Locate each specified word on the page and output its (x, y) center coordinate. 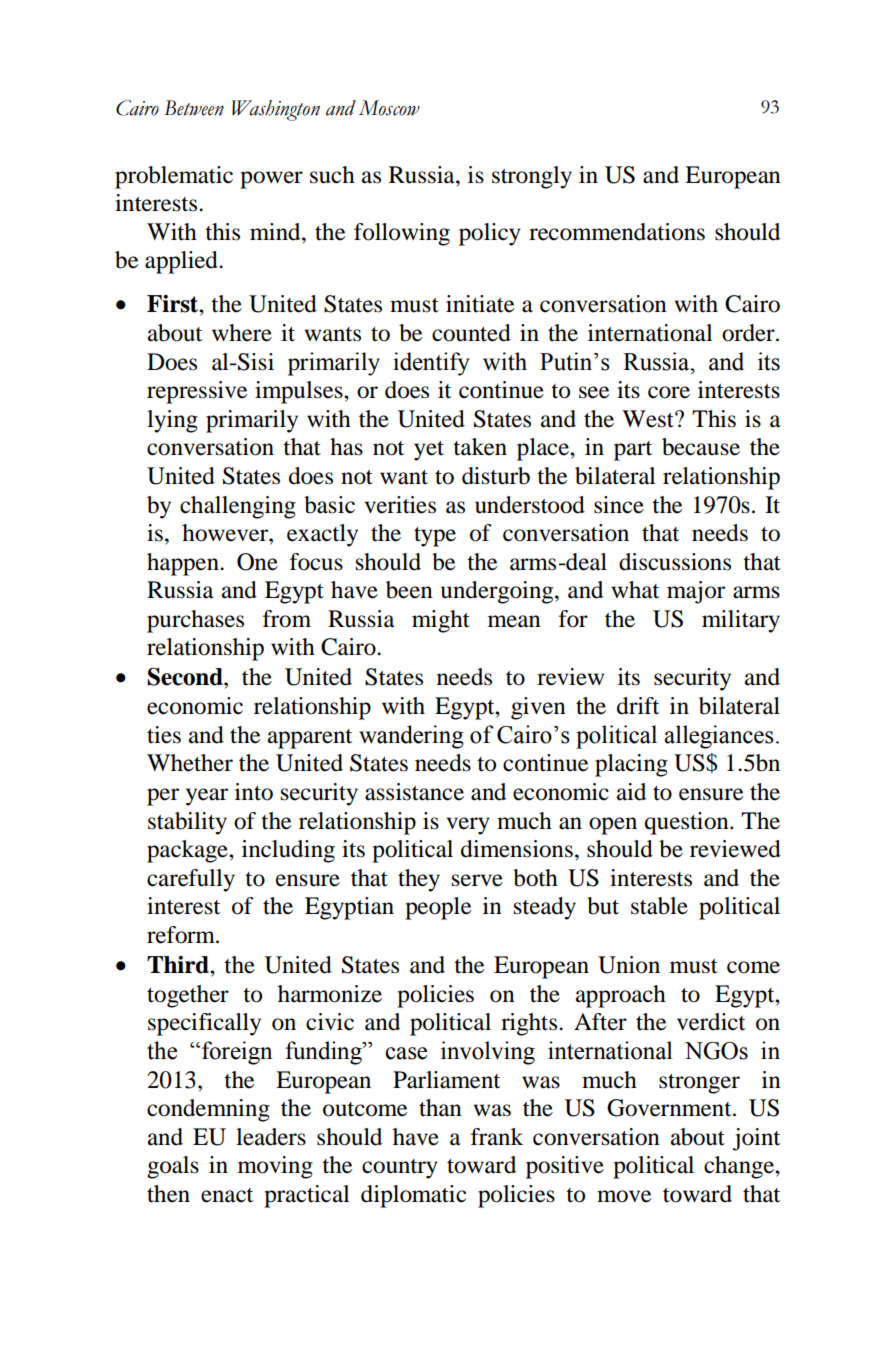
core (669, 392)
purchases (195, 621)
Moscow (389, 108)
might (441, 621)
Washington (276, 110)
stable (659, 906)
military (741, 621)
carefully (191, 880)
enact (227, 1195)
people (438, 908)
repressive (197, 392)
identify (431, 364)
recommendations (617, 232)
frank (497, 1137)
